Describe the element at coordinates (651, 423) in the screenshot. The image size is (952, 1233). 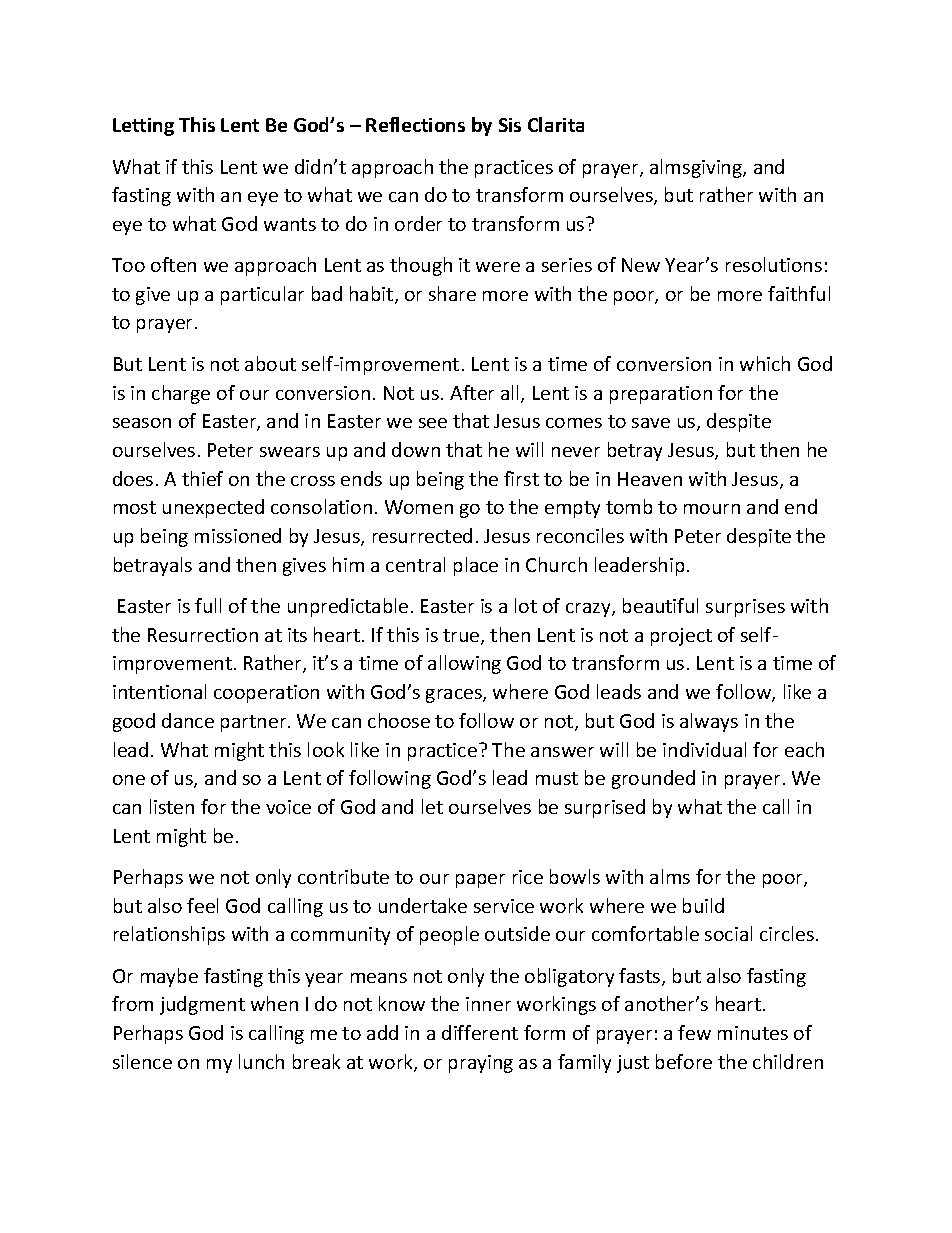
I see `save` at that location.
